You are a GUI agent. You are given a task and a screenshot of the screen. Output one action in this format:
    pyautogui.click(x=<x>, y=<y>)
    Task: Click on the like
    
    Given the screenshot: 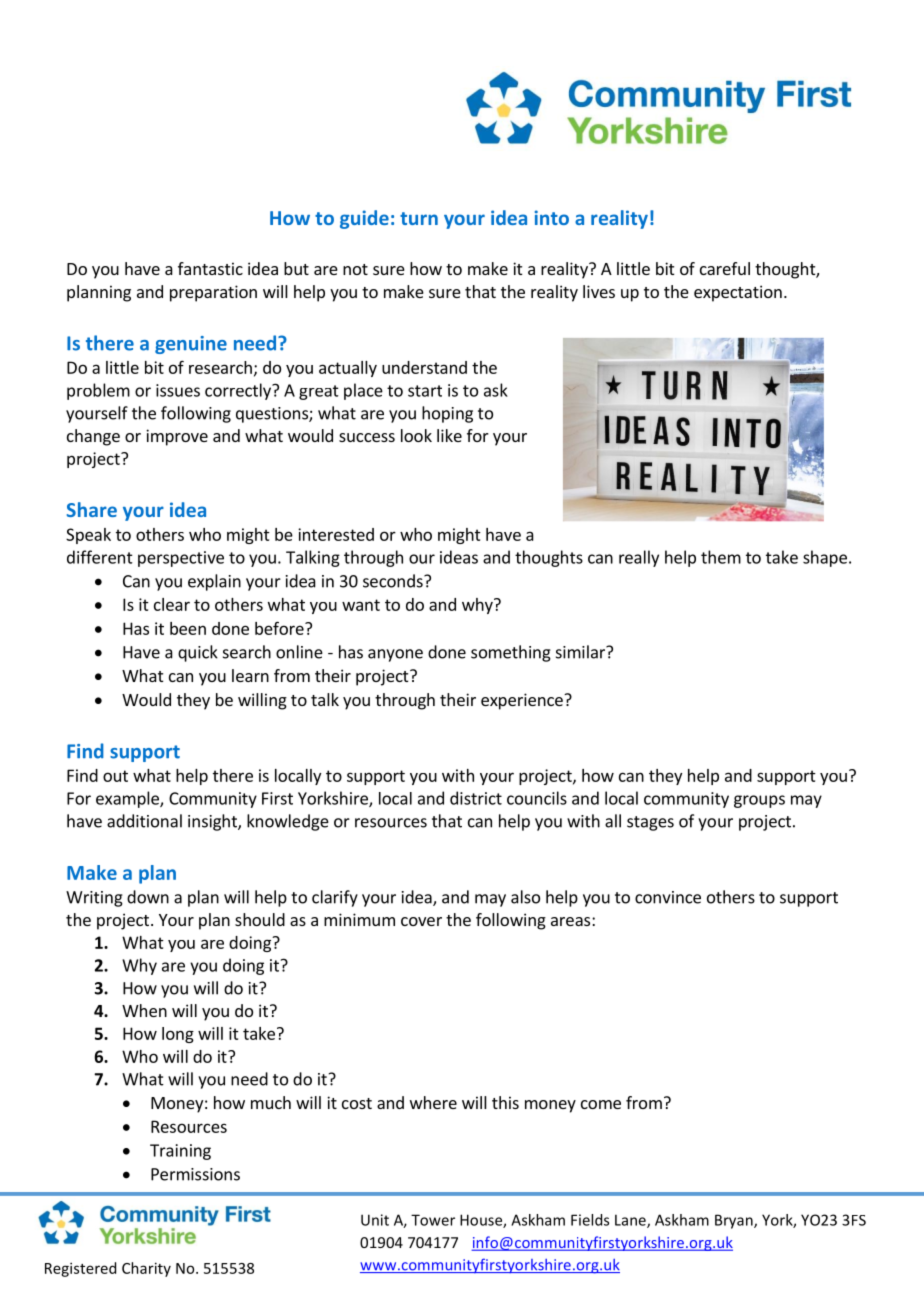 What is the action you would take?
    pyautogui.click(x=449, y=435)
